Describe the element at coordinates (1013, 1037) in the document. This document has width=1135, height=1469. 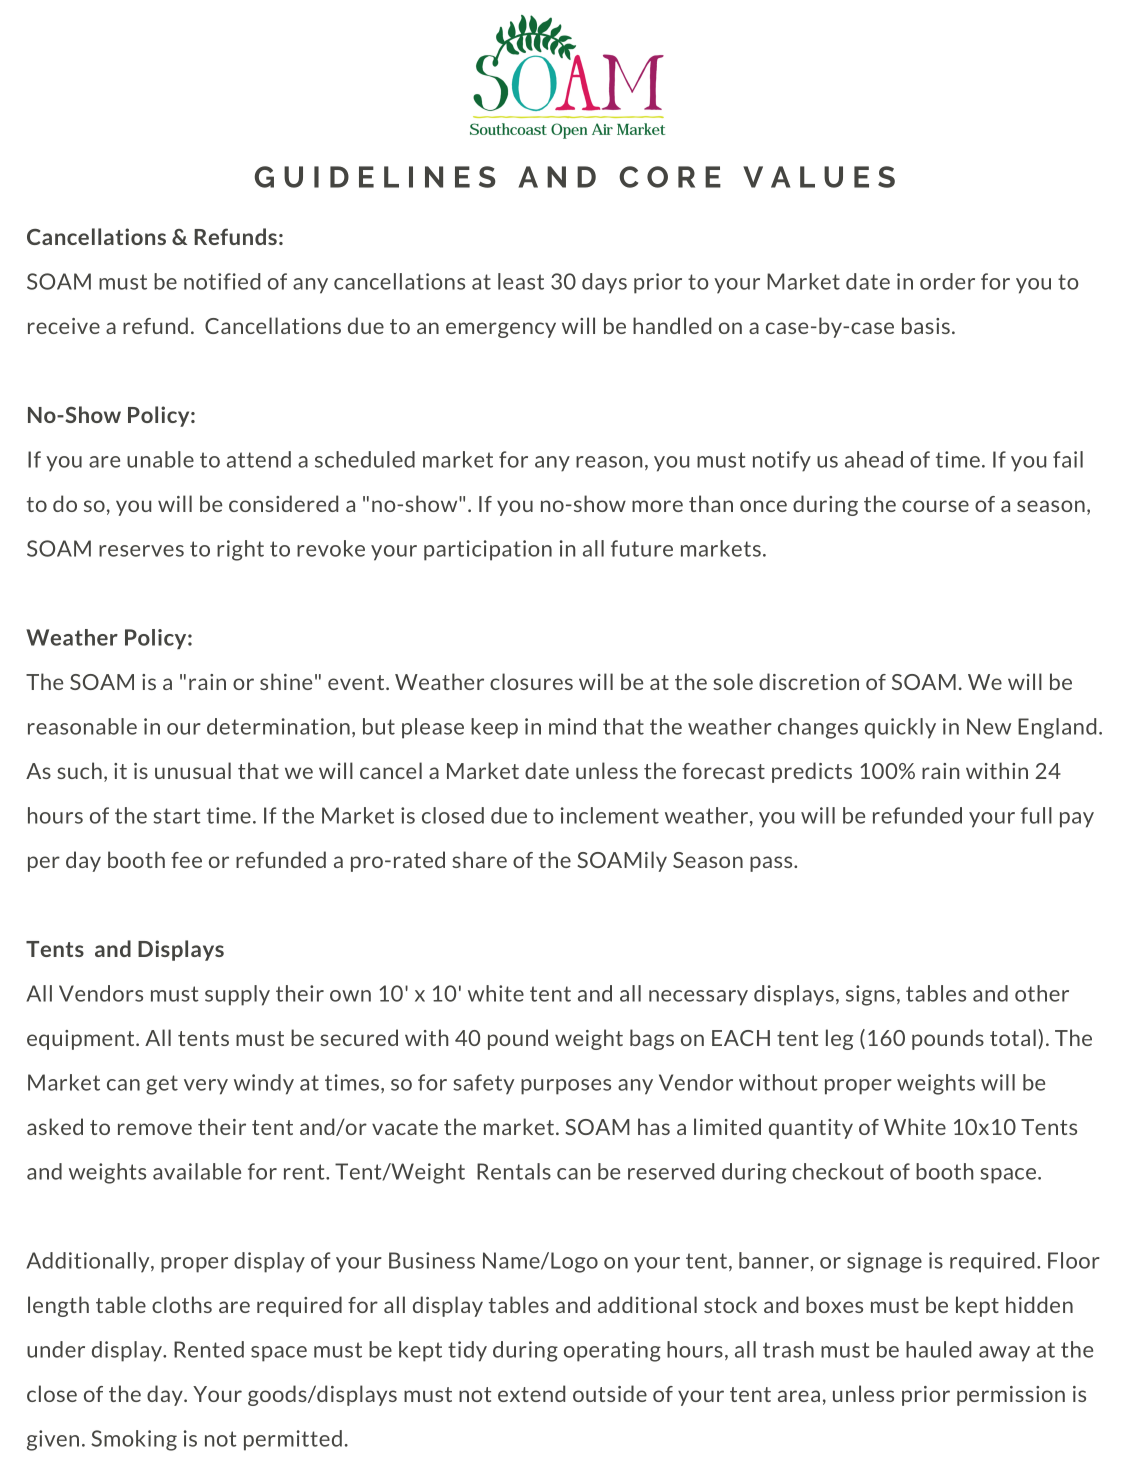
I see `total` at that location.
